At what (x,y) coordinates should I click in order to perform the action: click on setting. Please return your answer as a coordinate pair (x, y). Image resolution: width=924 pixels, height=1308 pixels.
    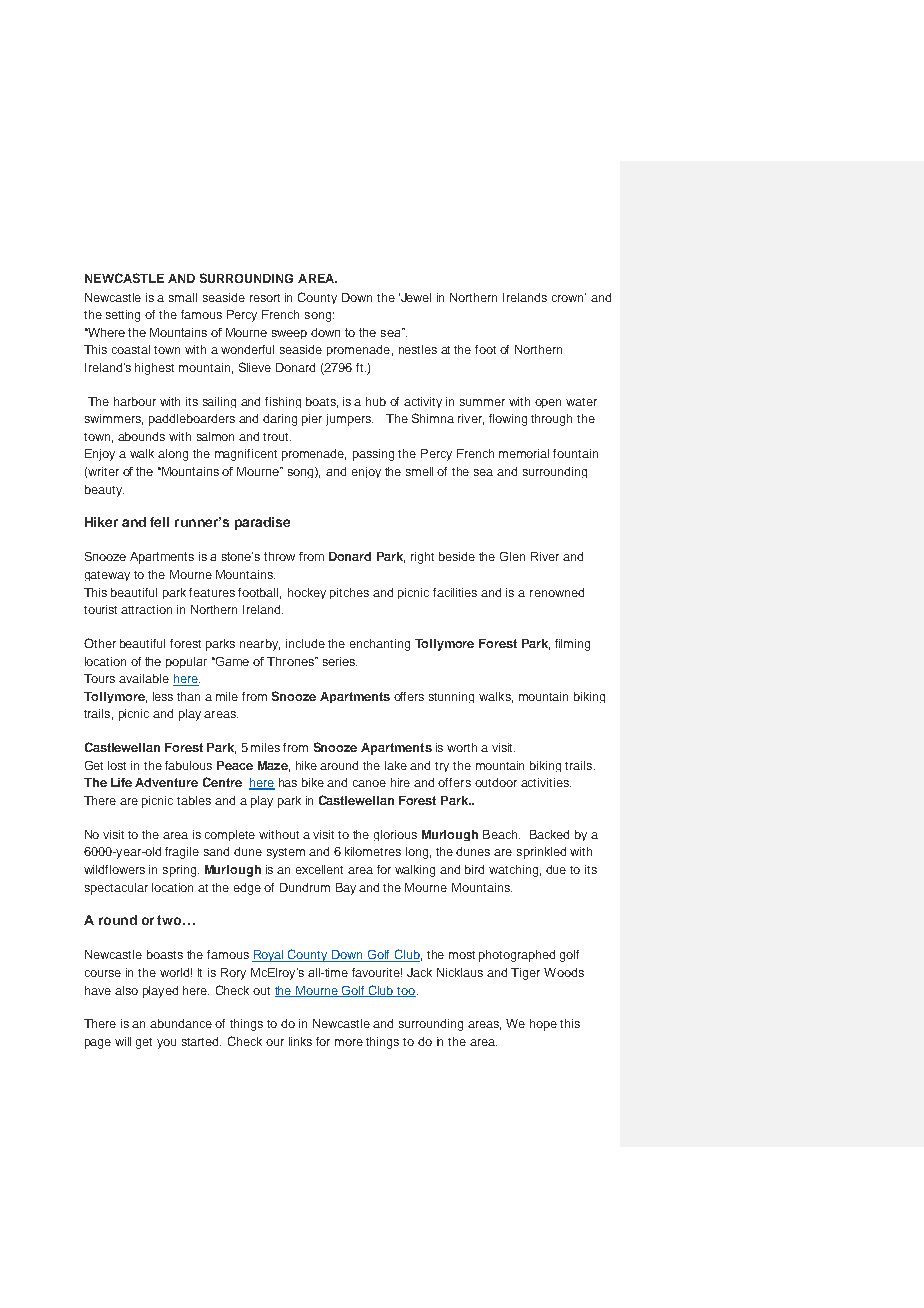
    Looking at the image, I should click on (123, 316).
